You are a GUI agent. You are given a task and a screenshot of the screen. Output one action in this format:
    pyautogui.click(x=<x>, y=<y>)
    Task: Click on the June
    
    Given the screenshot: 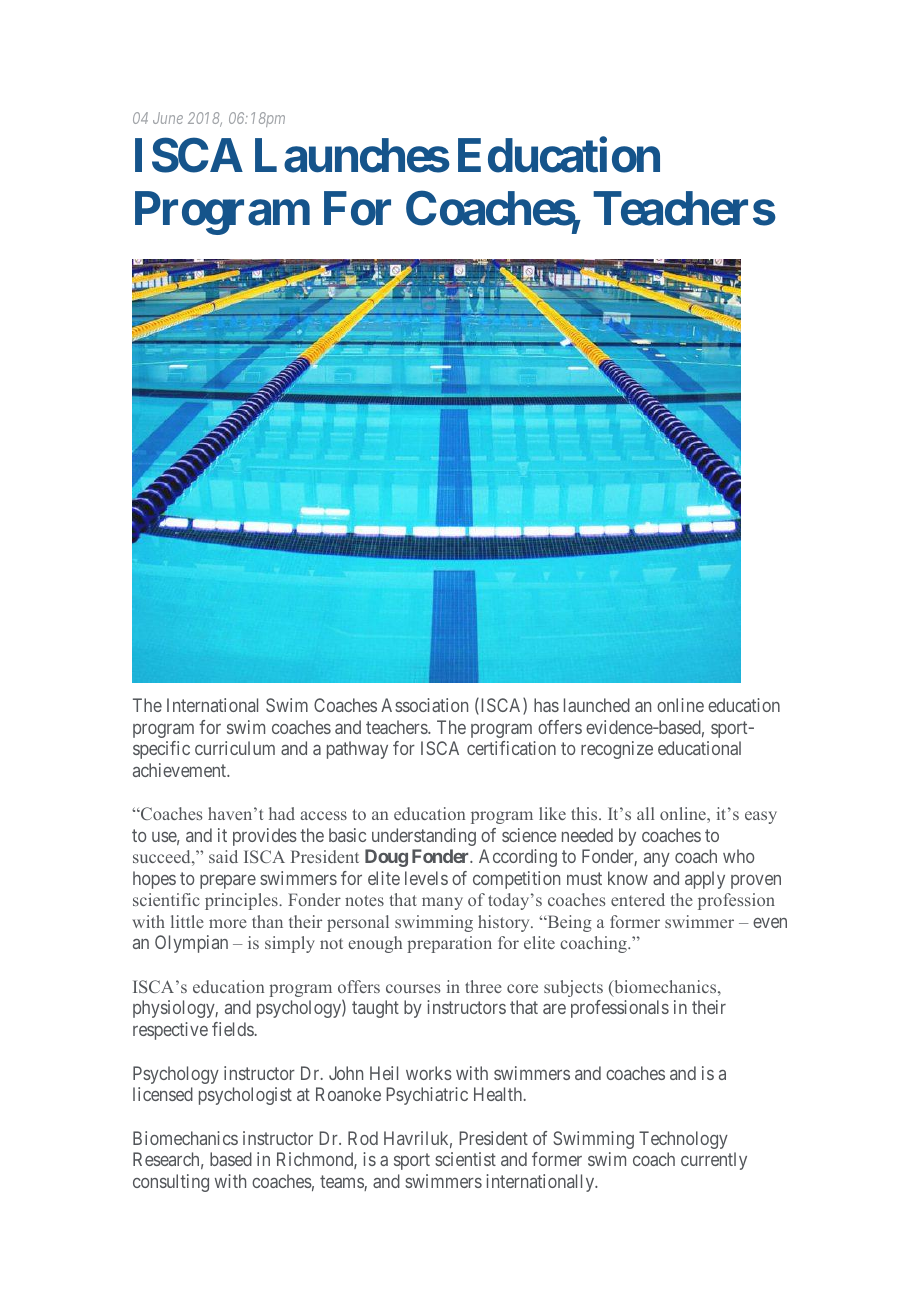 What is the action you would take?
    pyautogui.click(x=168, y=118)
